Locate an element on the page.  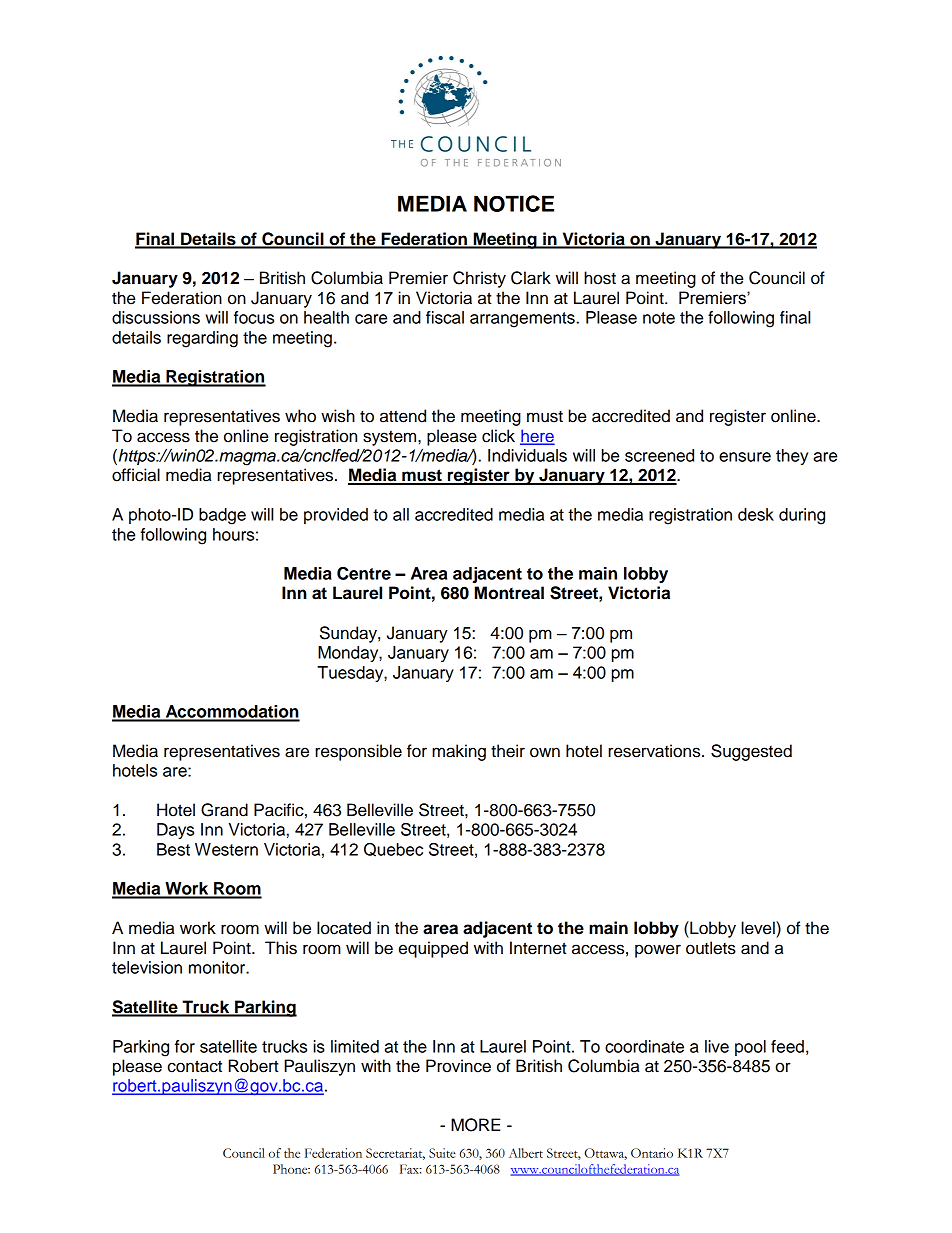
contact is located at coordinates (195, 1066).
